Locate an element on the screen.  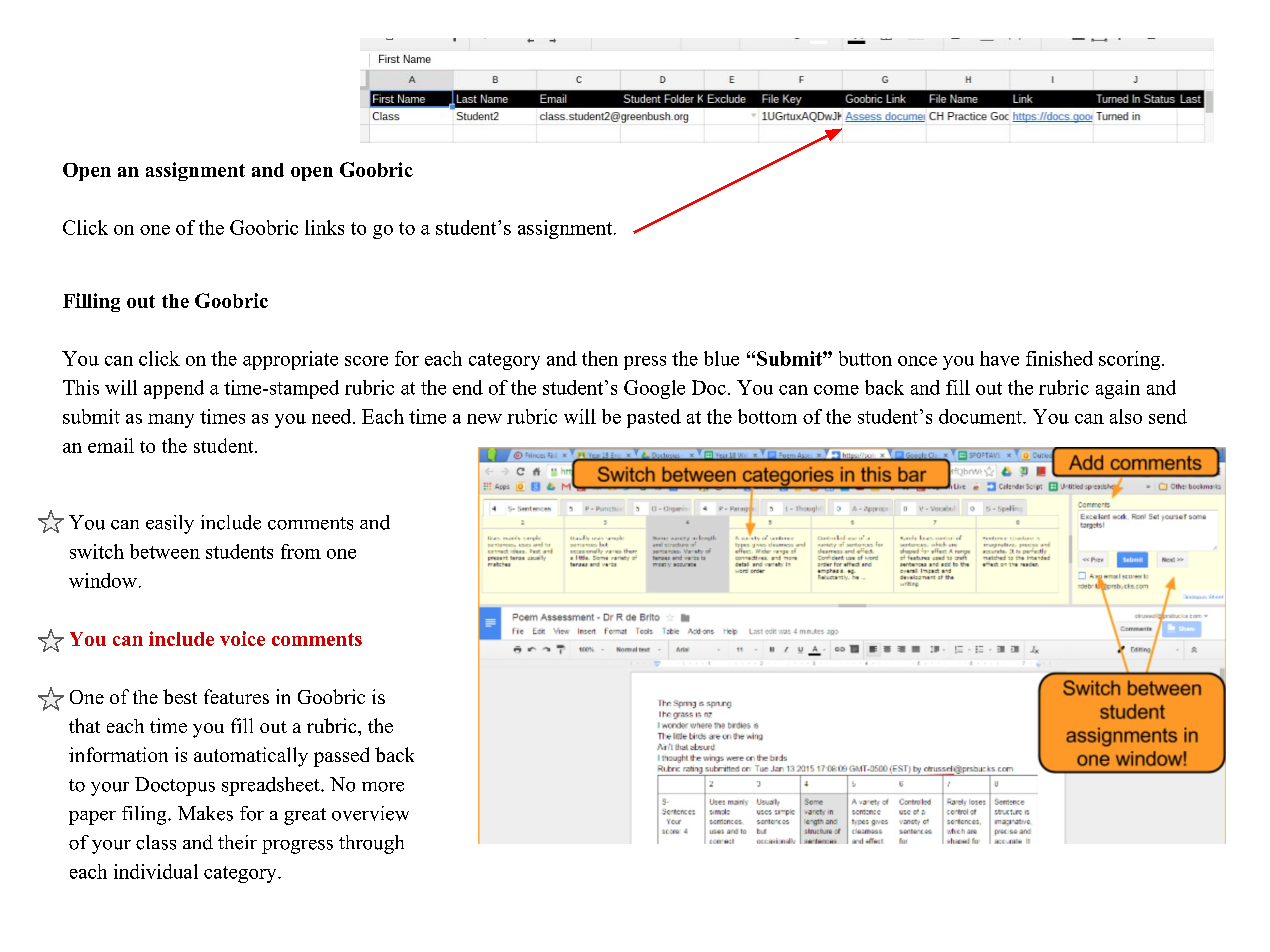
through is located at coordinates (371, 844).
